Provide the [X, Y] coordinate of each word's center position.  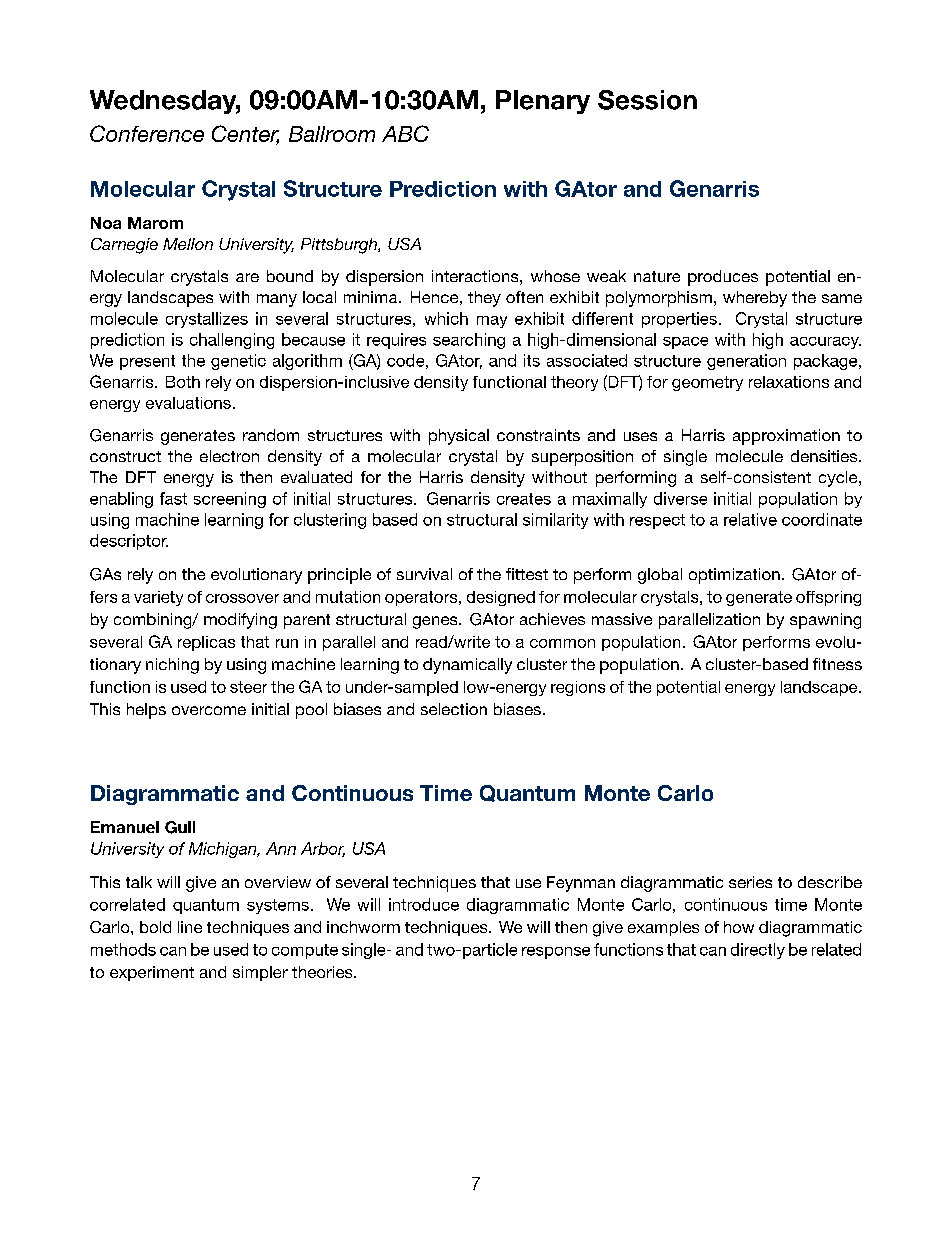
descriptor [129, 542]
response [556, 953]
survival [424, 574]
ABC [405, 133]
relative [750, 519]
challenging [232, 341]
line [190, 927]
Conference [147, 133]
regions [578, 688]
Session [647, 100]
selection [454, 709]
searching [469, 341]
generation [746, 362]
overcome [209, 710]
